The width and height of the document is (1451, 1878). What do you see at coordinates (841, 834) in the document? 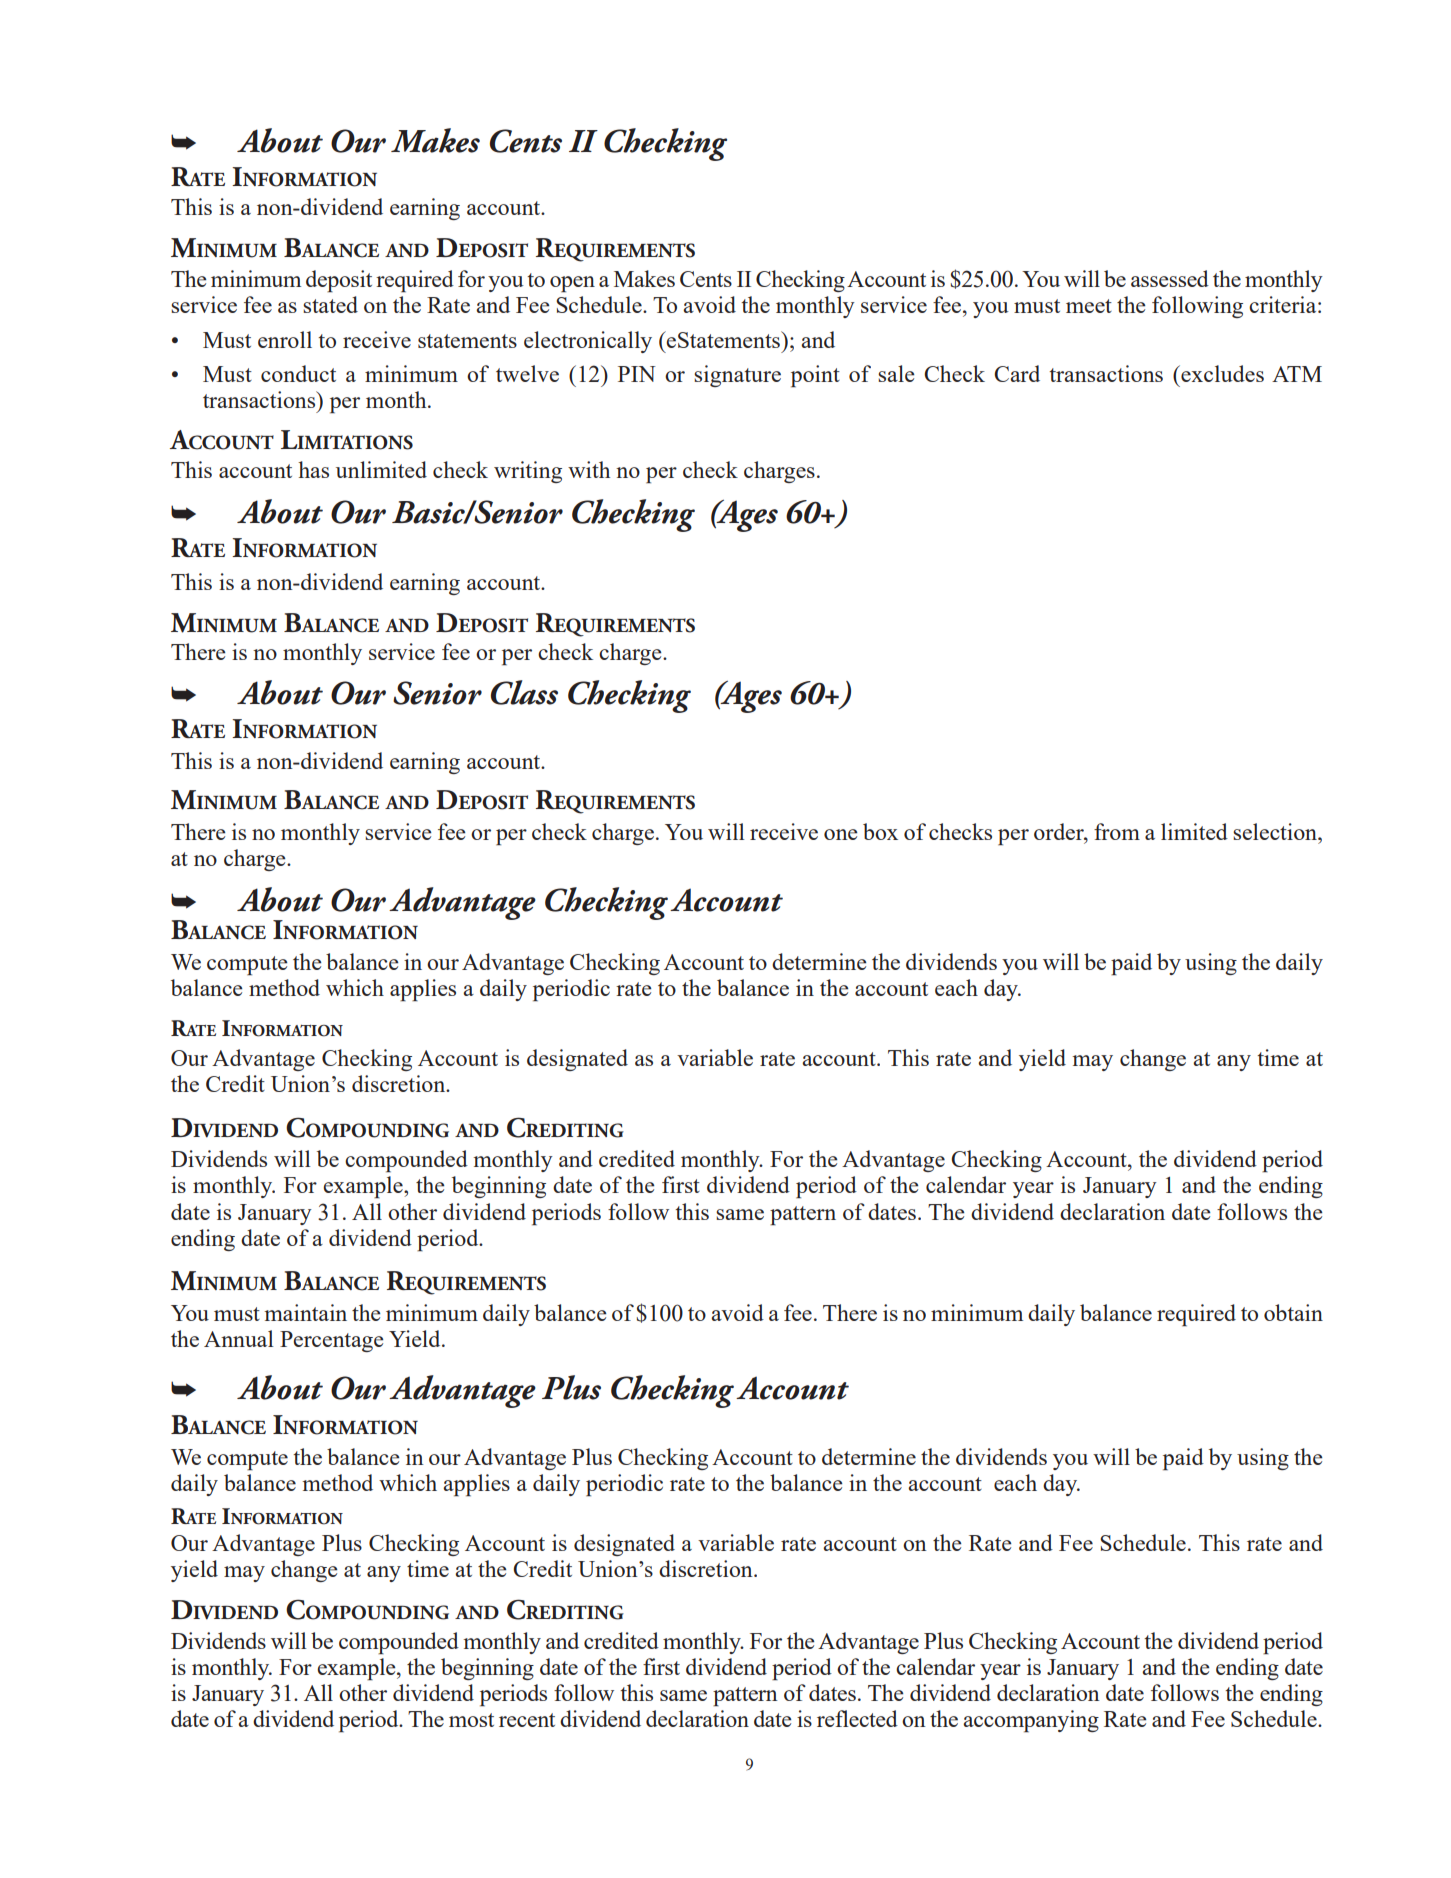
I see `one` at bounding box center [841, 834].
